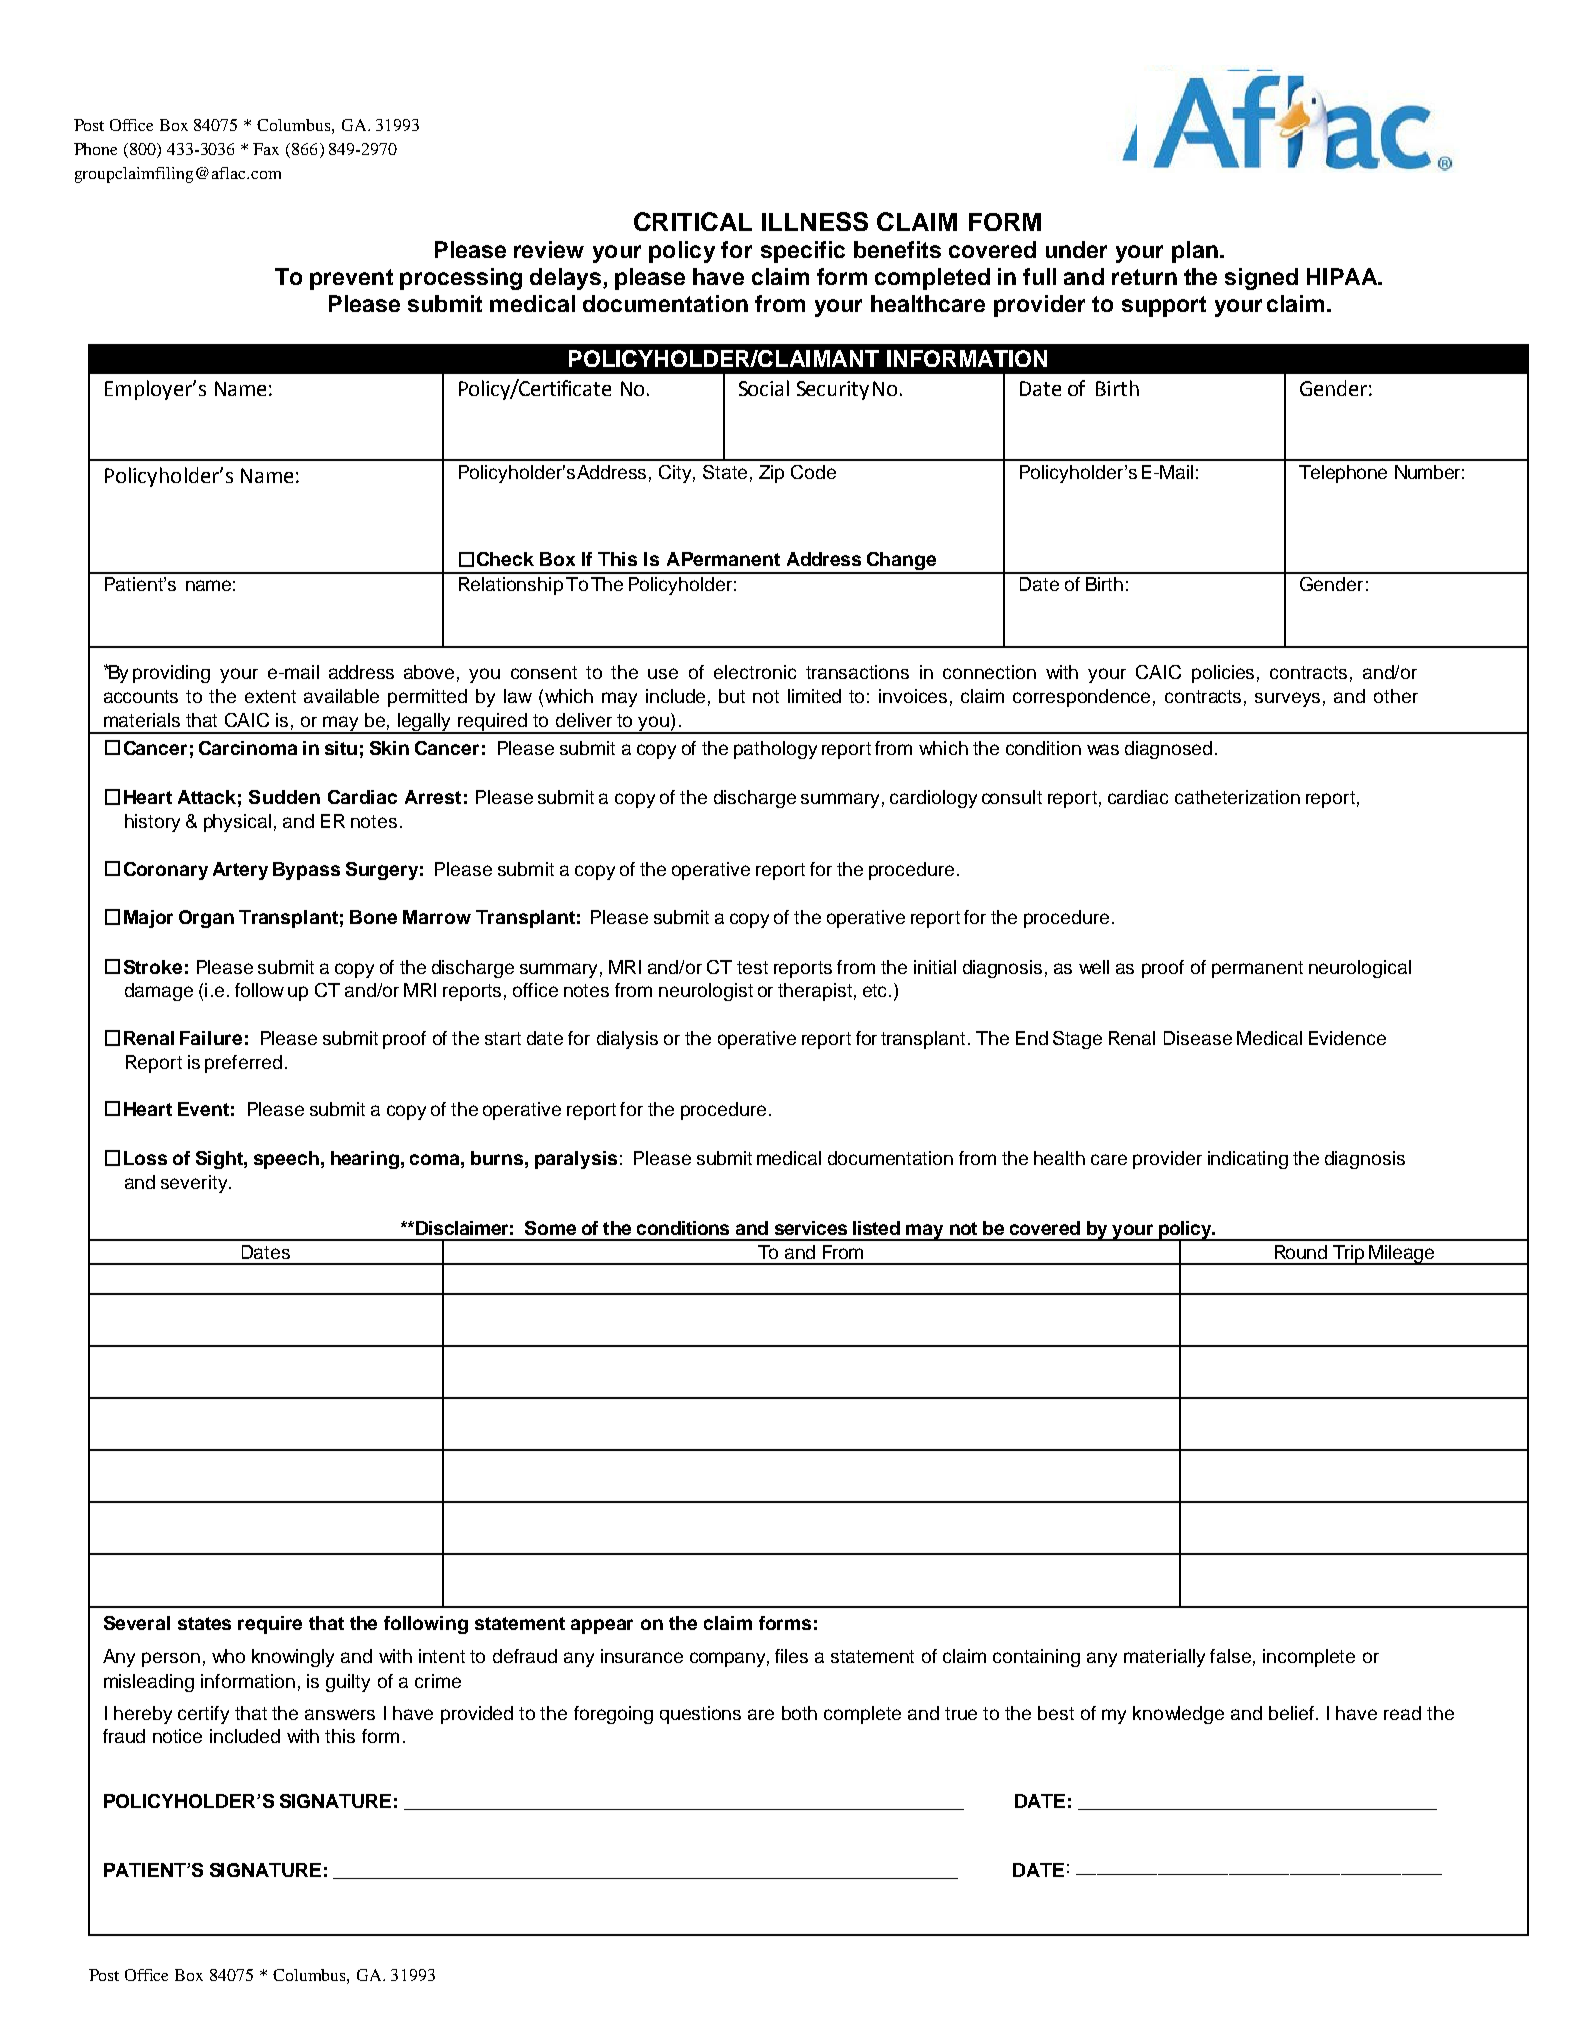  Describe the element at coordinates (270, 696) in the page. I see `extent` at that location.
